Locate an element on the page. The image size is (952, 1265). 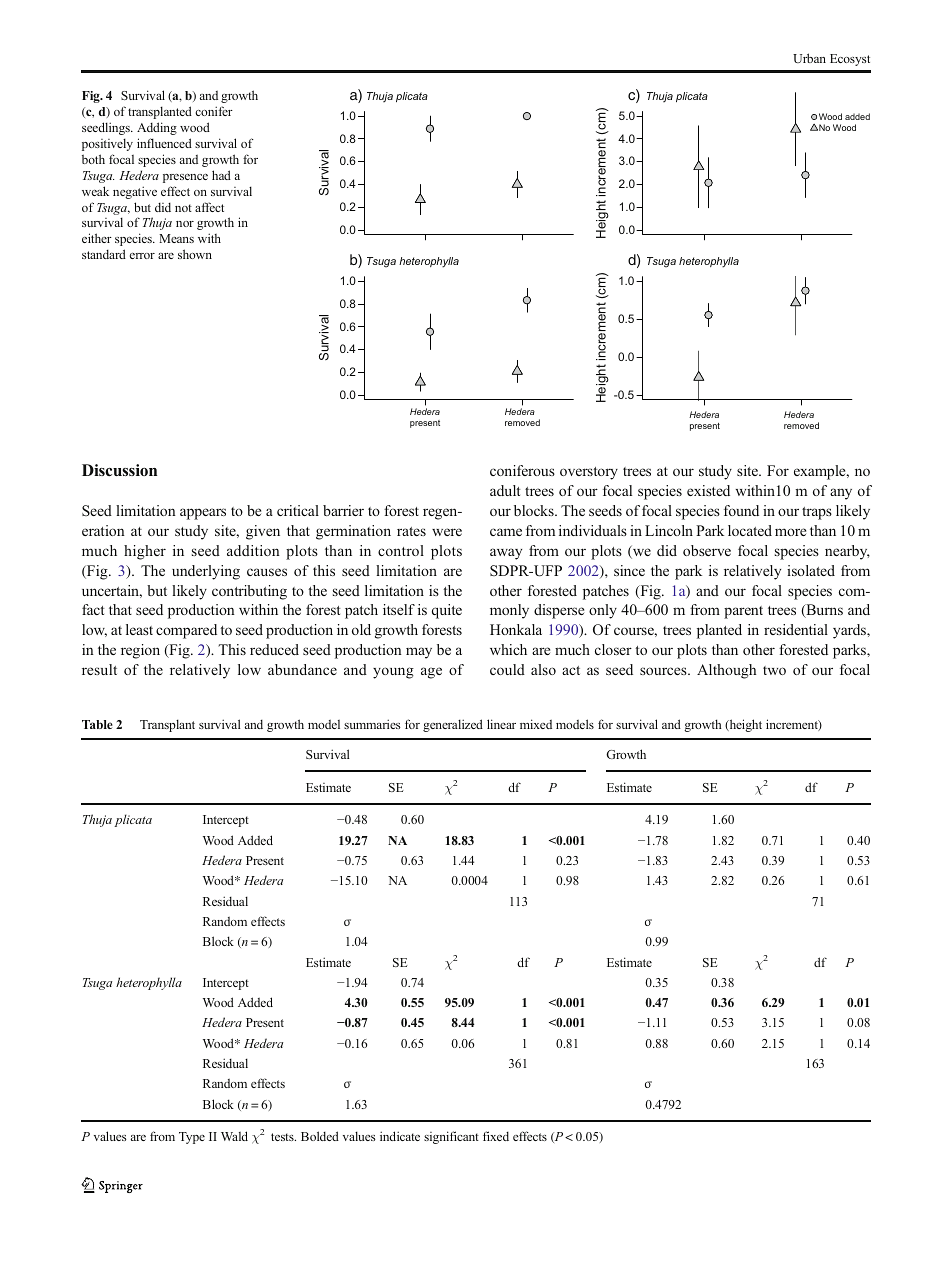
two is located at coordinates (774, 670).
